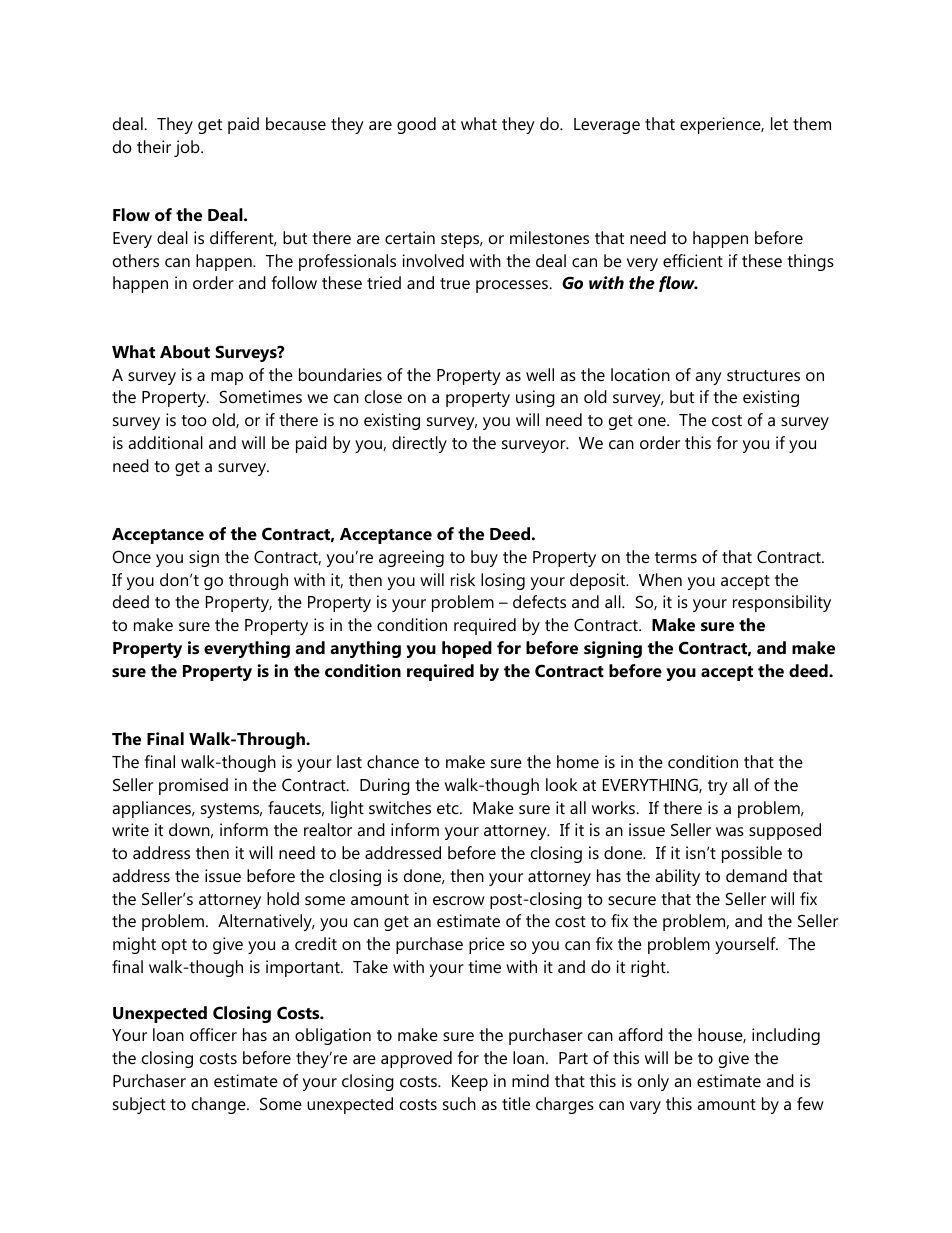  I want to click on change, so click(220, 1105).
